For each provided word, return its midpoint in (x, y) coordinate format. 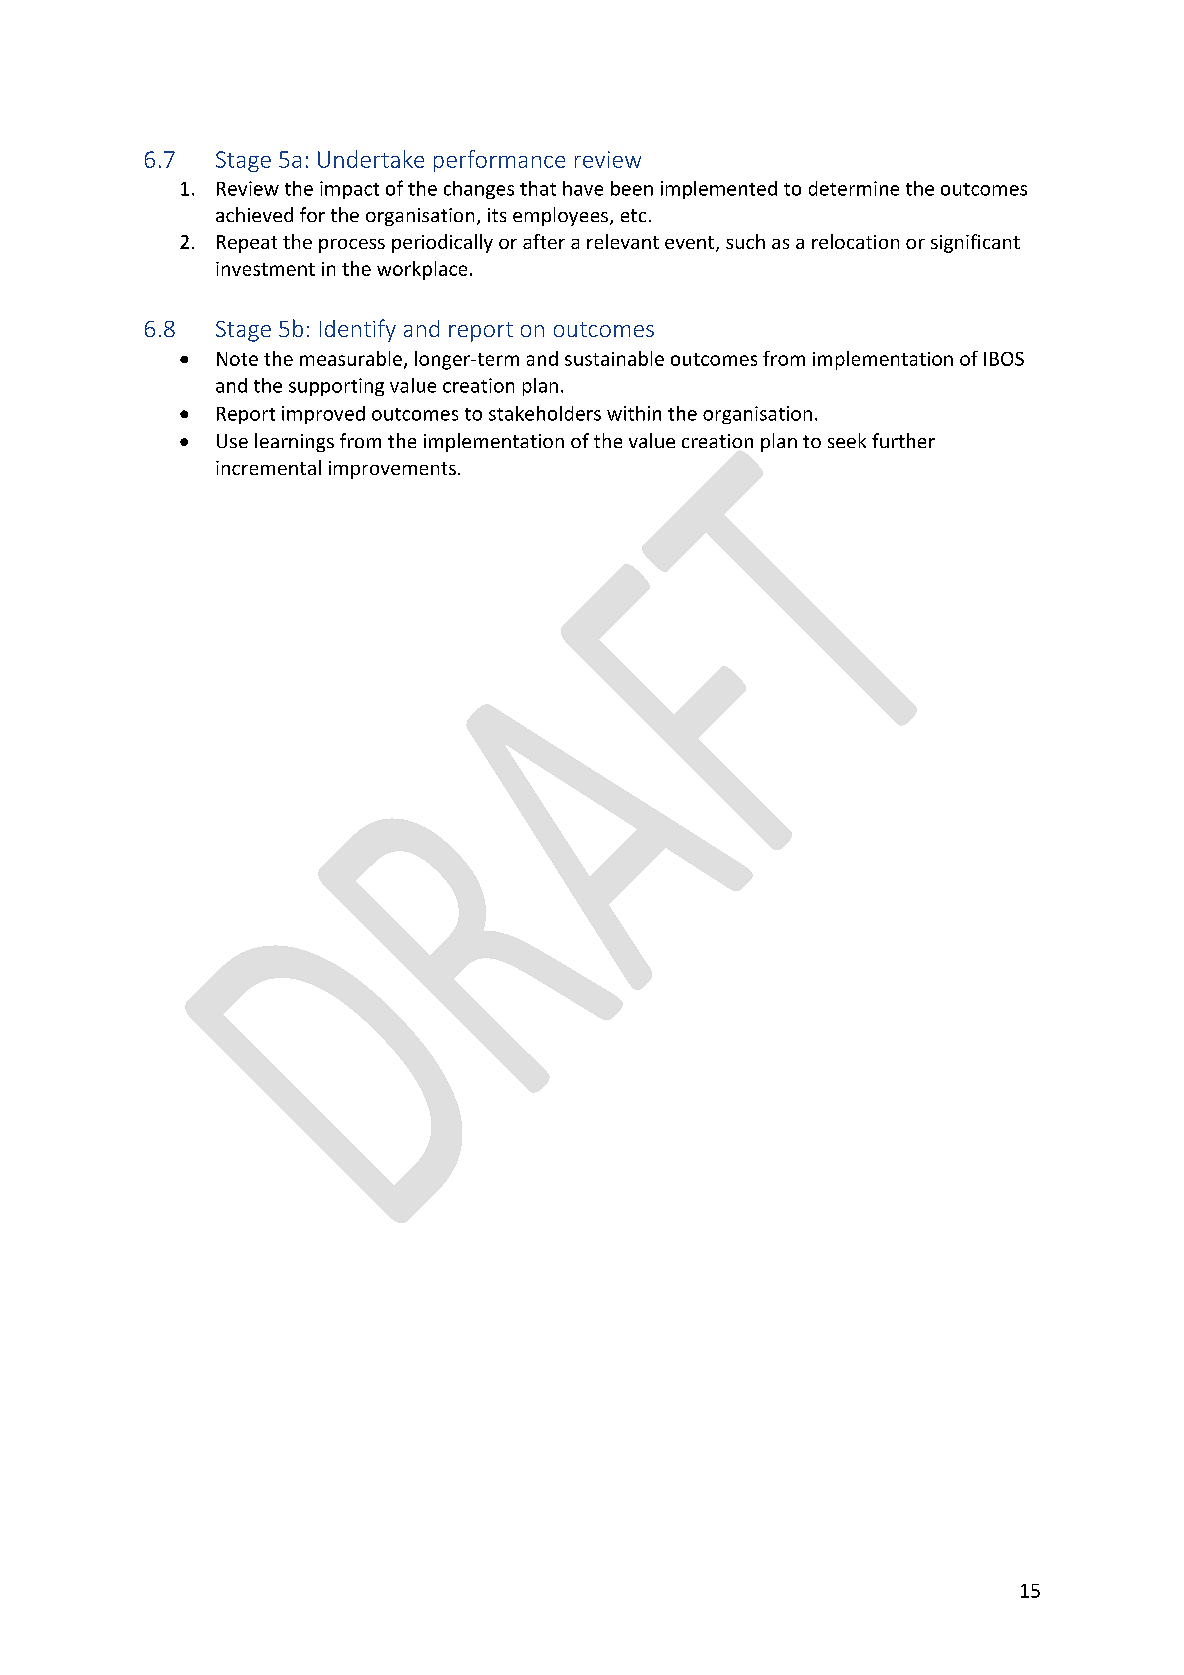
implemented (719, 190)
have (583, 188)
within (634, 413)
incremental (268, 467)
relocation (855, 241)
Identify (358, 330)
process (352, 246)
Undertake (371, 159)
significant (975, 243)
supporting (336, 387)
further (903, 440)
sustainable (614, 358)
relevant (623, 241)
